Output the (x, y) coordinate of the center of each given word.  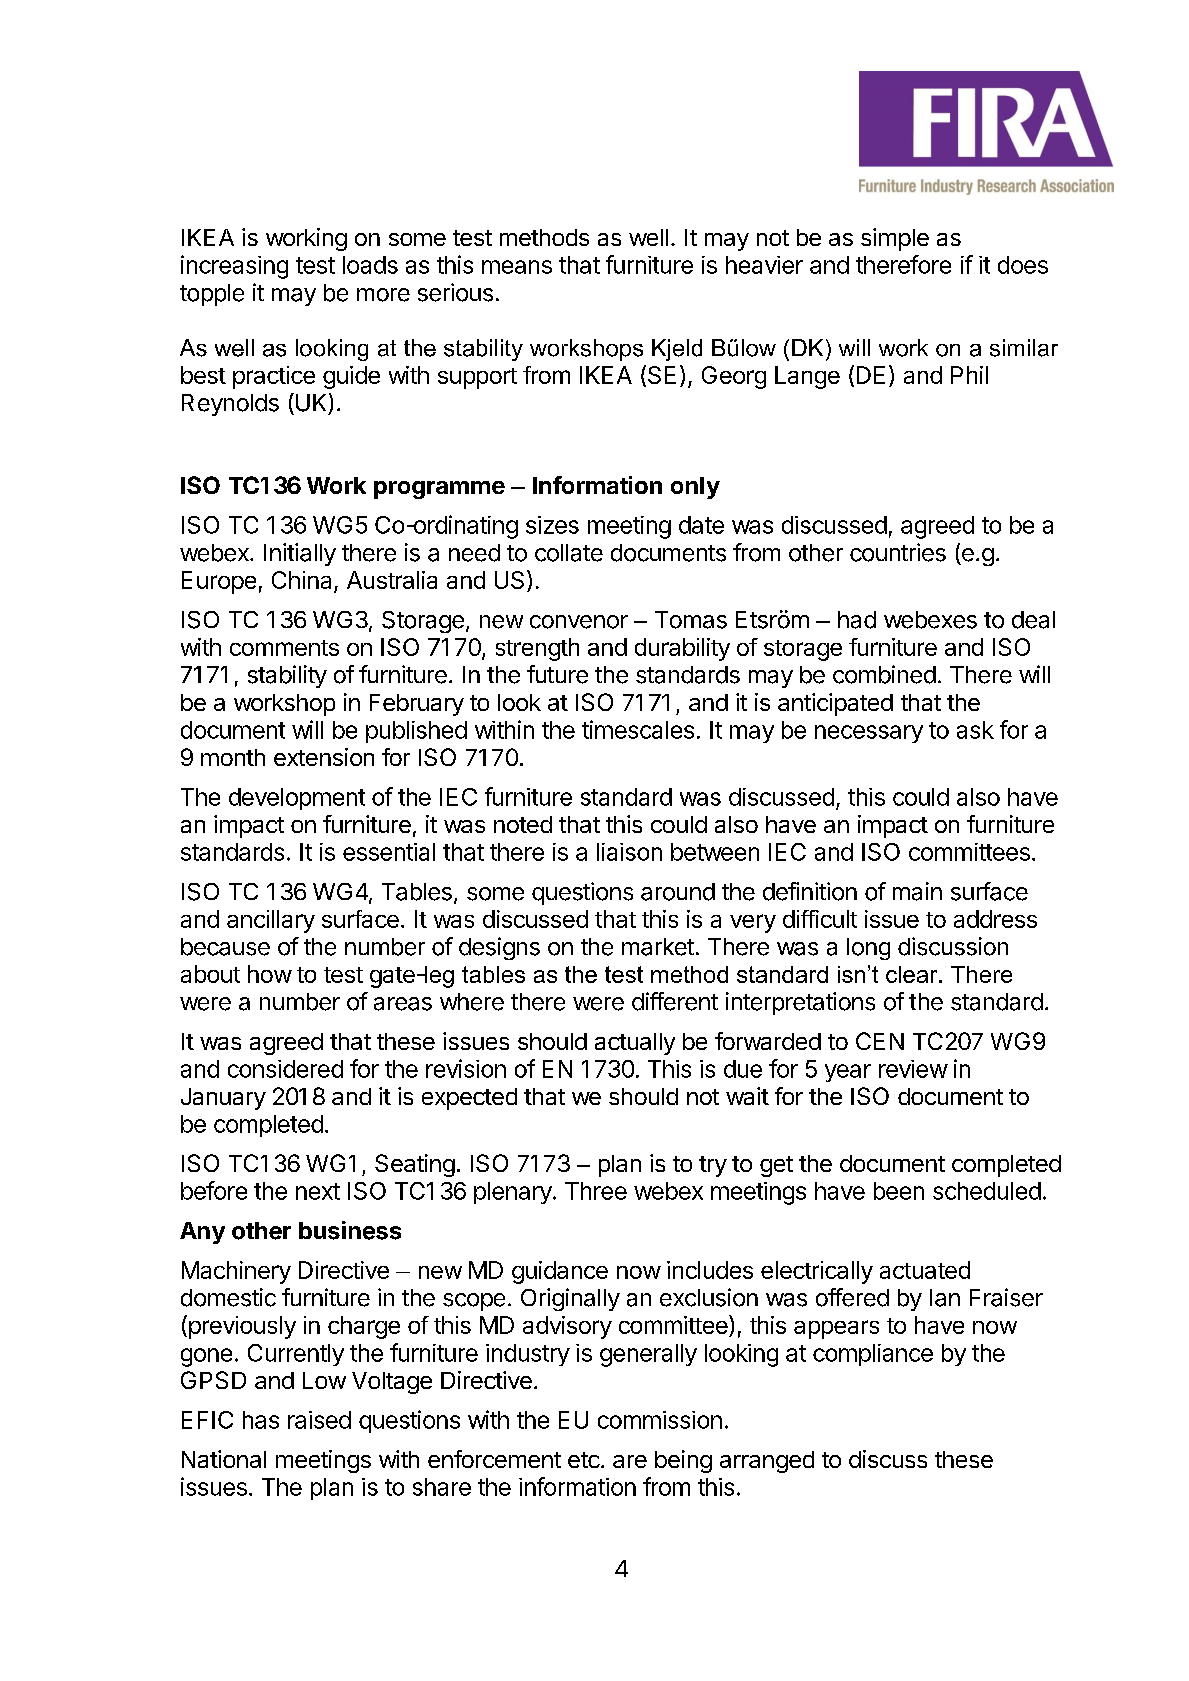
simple (895, 239)
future (557, 674)
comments (284, 648)
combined (884, 674)
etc (584, 1460)
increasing (234, 267)
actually (635, 1044)
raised (319, 1420)
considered (285, 1069)
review (913, 1069)
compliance (873, 1355)
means (517, 267)
